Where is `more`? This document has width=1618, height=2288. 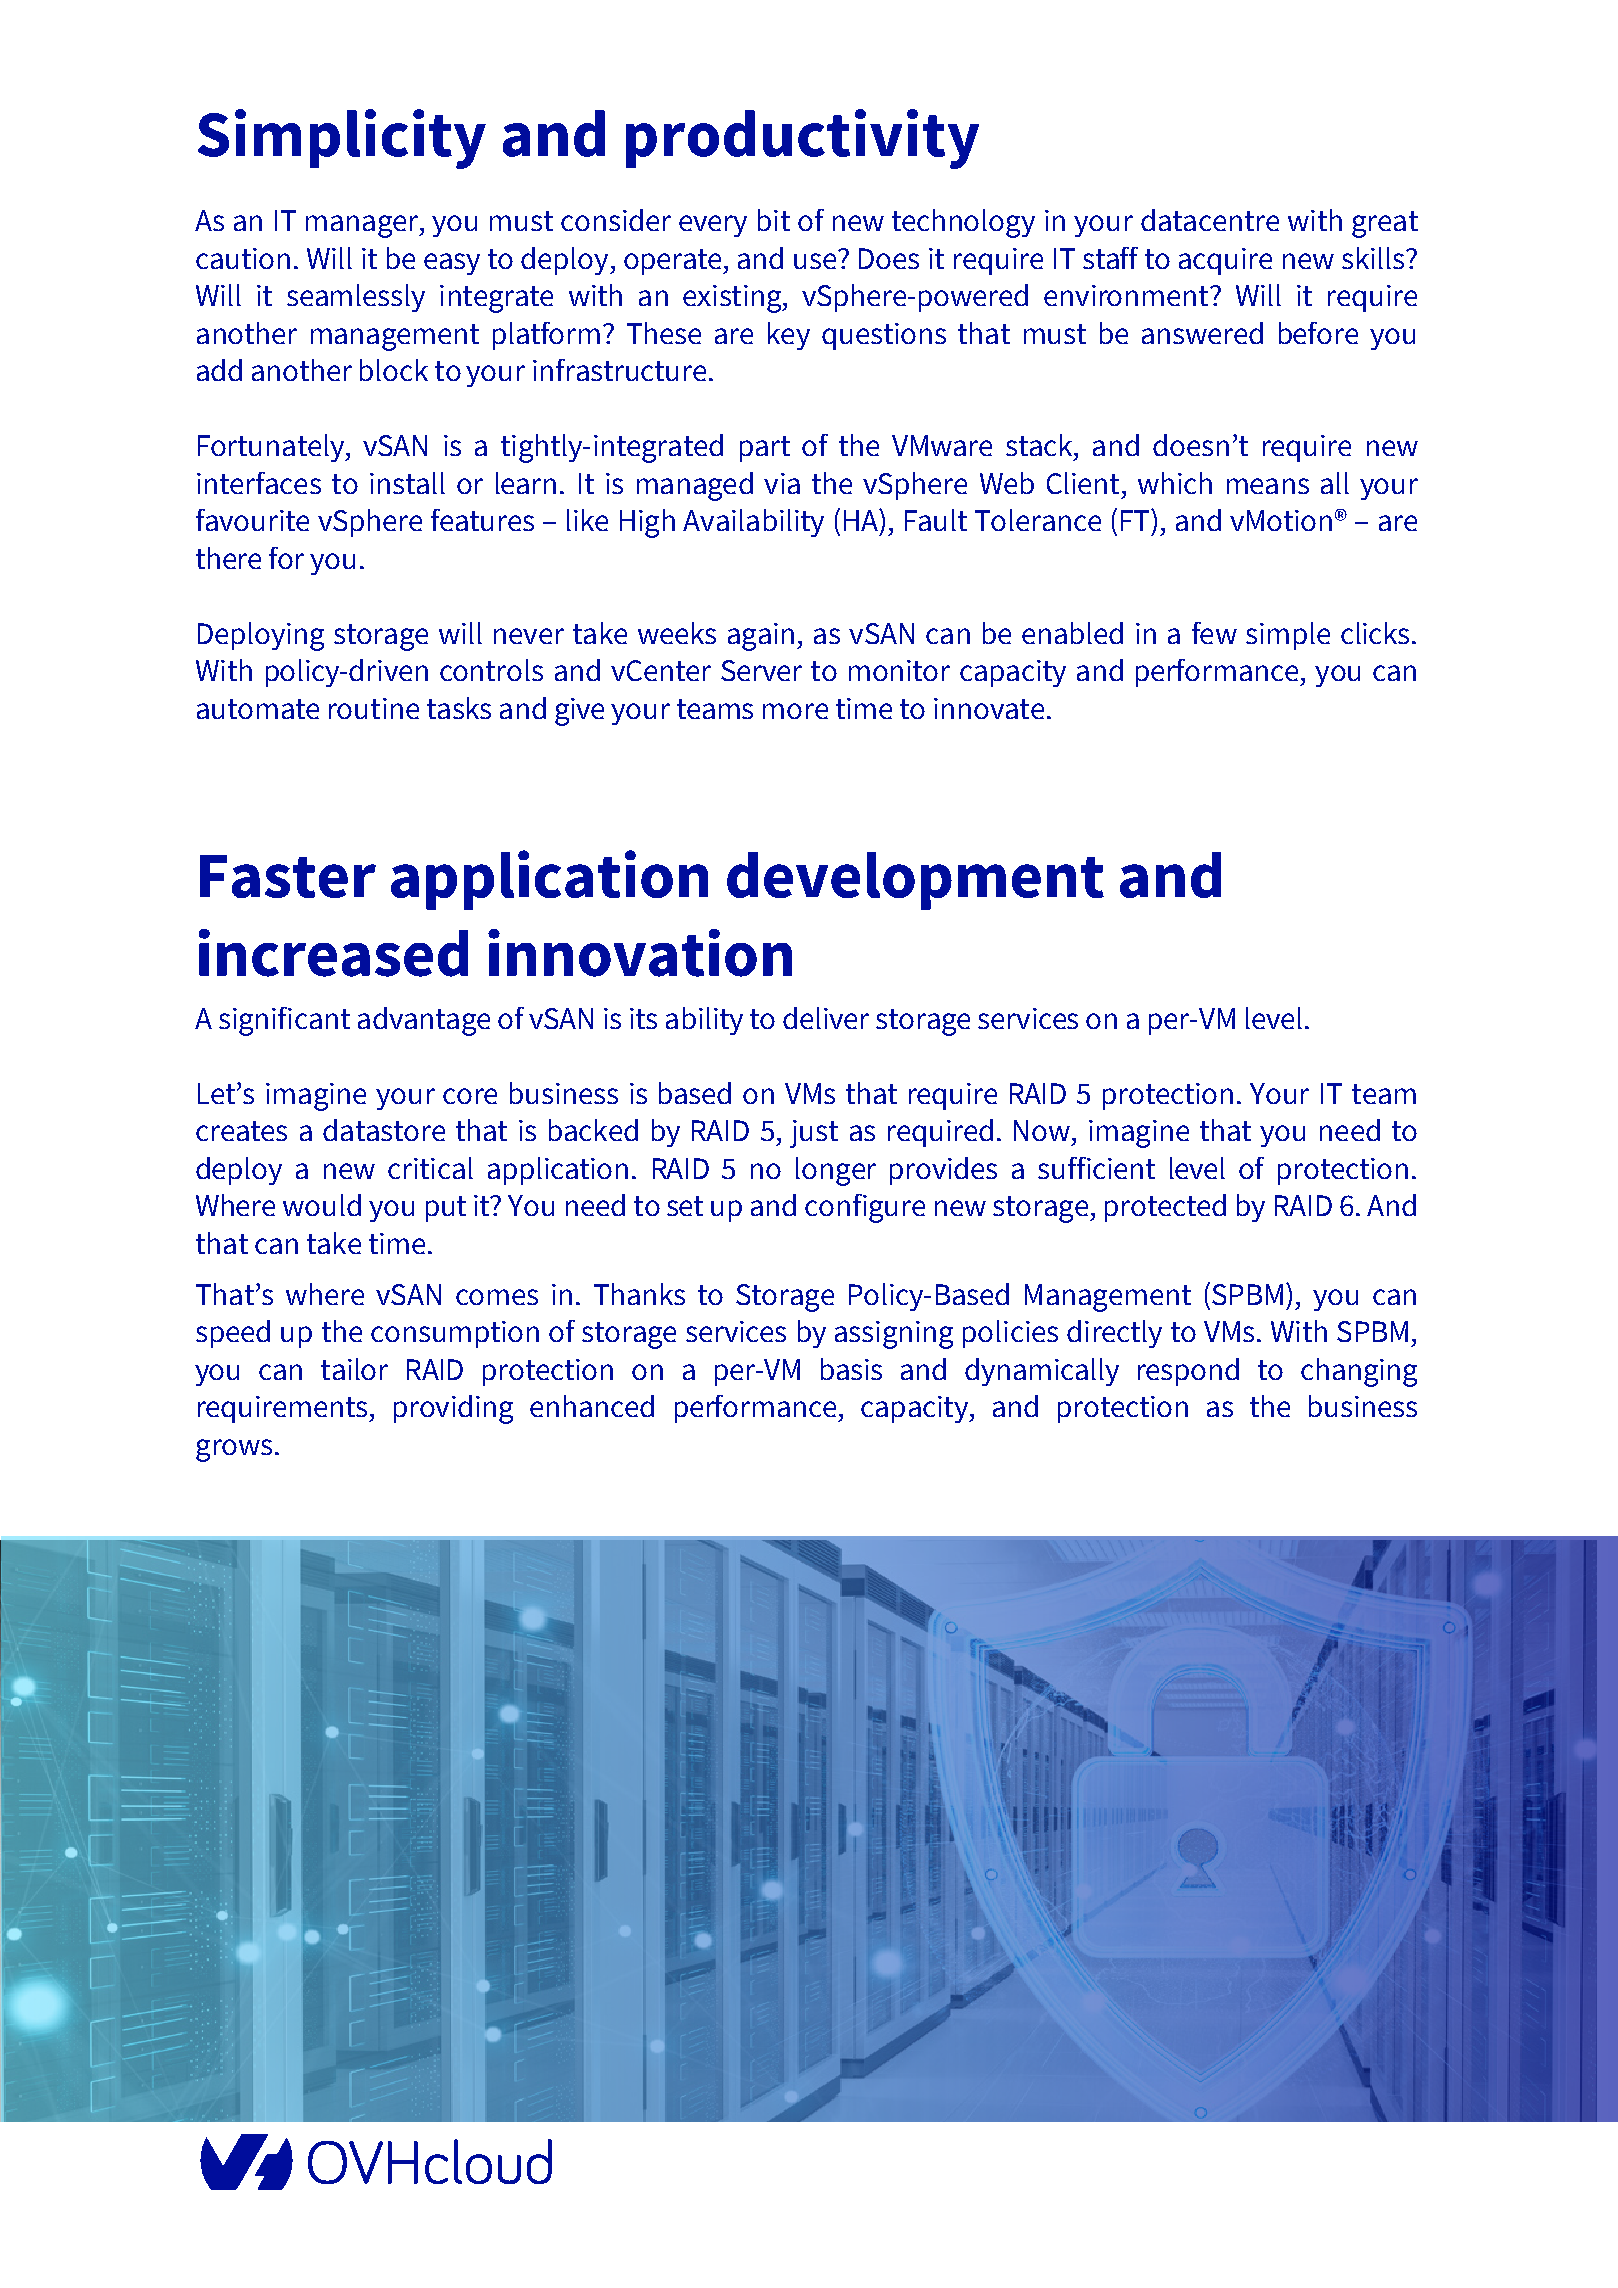
more is located at coordinates (795, 711).
